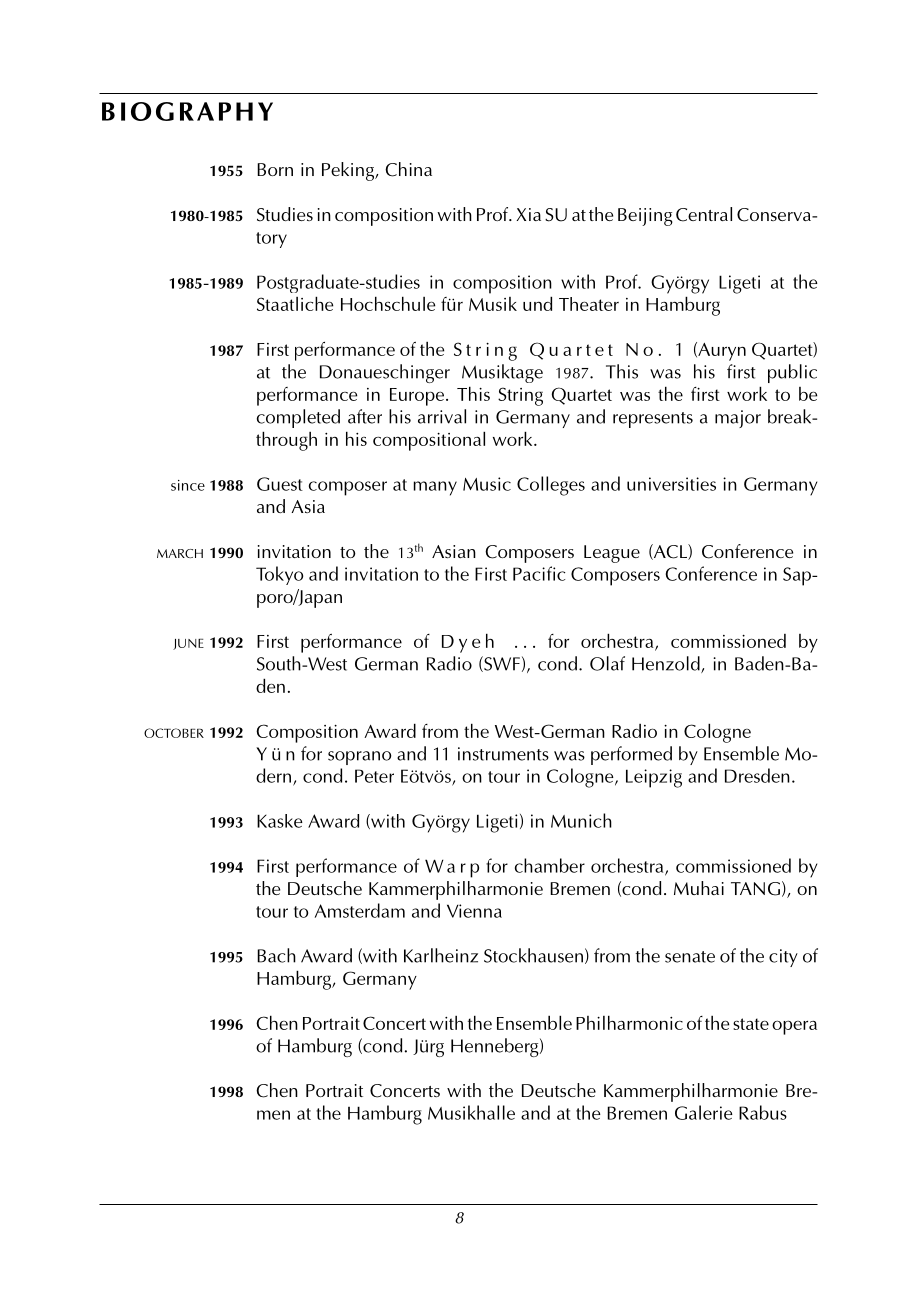  I want to click on String, so click(520, 396).
